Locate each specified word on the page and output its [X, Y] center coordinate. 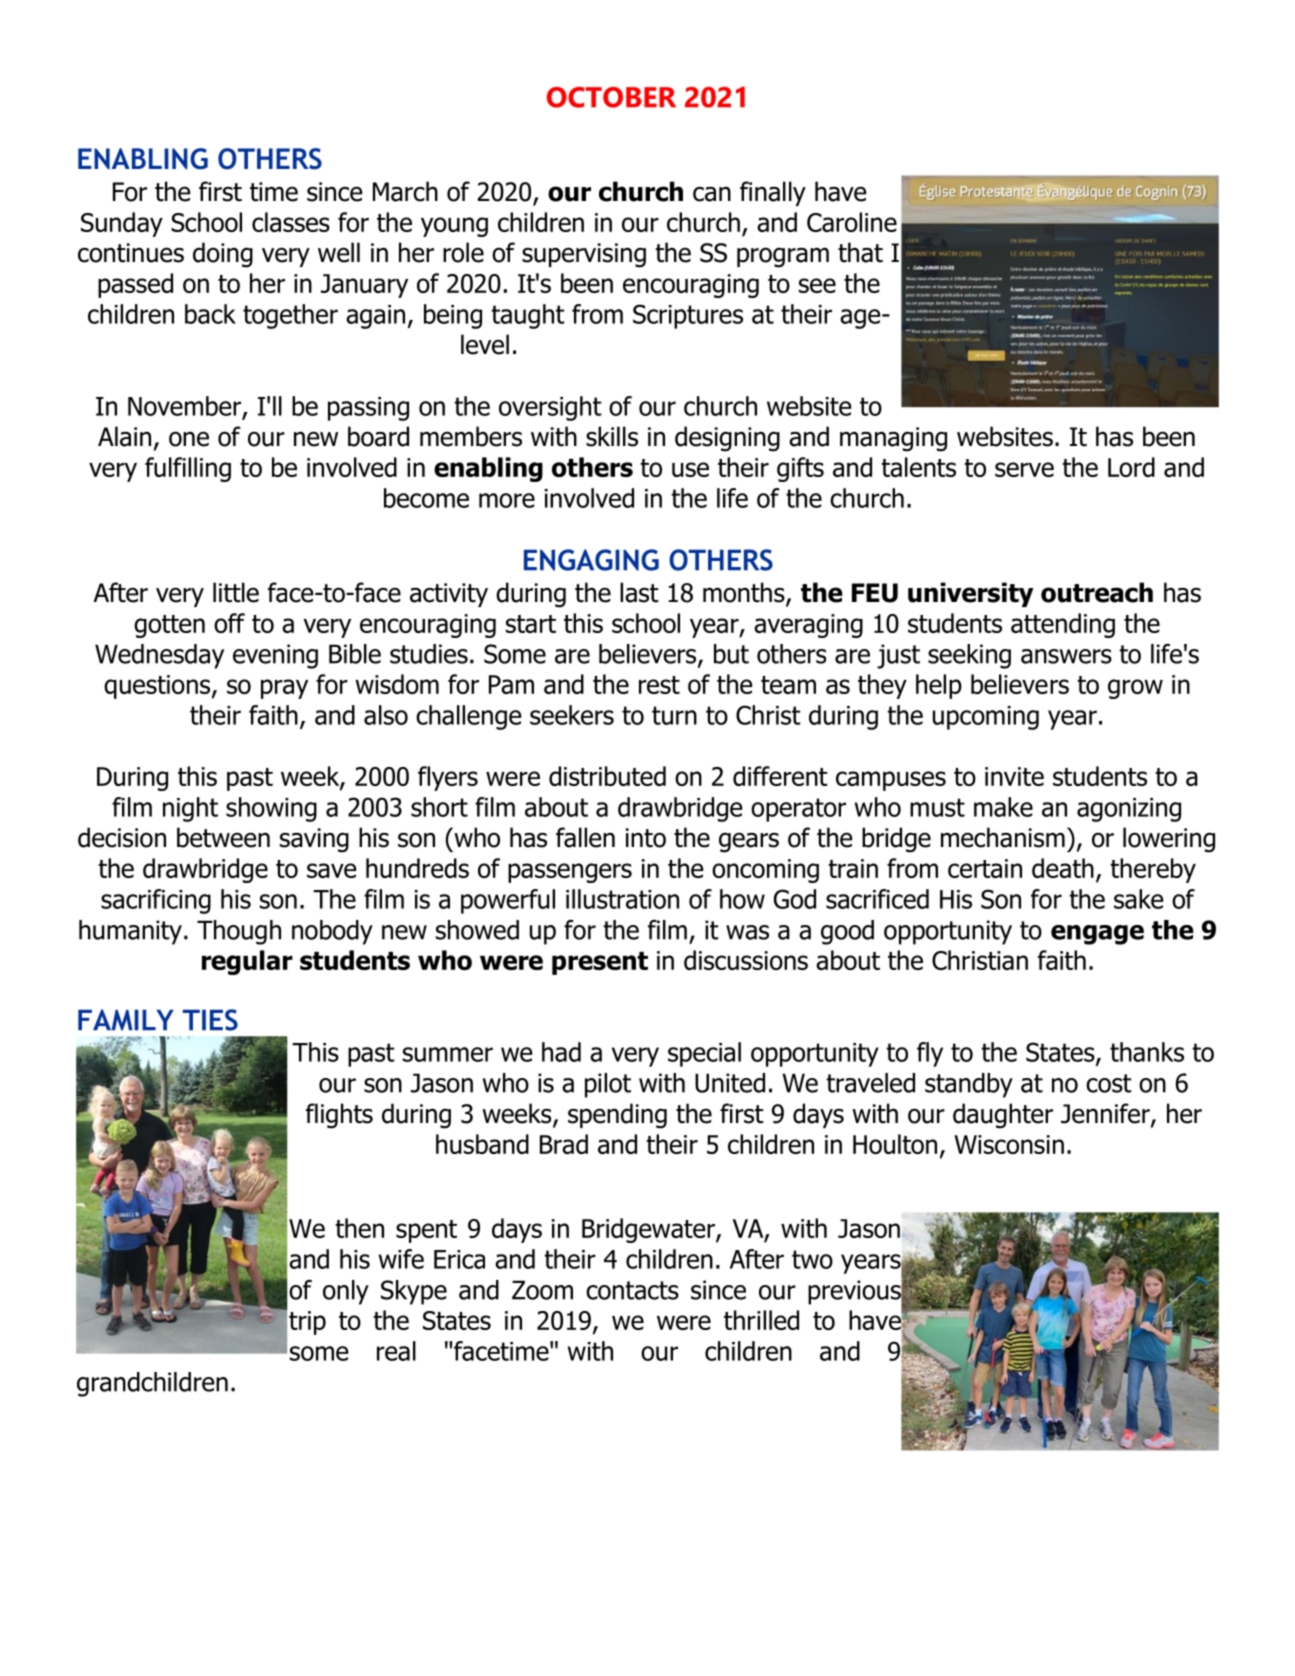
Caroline [852, 222]
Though [239, 932]
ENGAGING [591, 560]
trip [307, 1323]
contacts [632, 1290]
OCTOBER [611, 97]
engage [1097, 935]
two [812, 1259]
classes [291, 222]
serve [1024, 469]
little [236, 592]
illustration [622, 899]
